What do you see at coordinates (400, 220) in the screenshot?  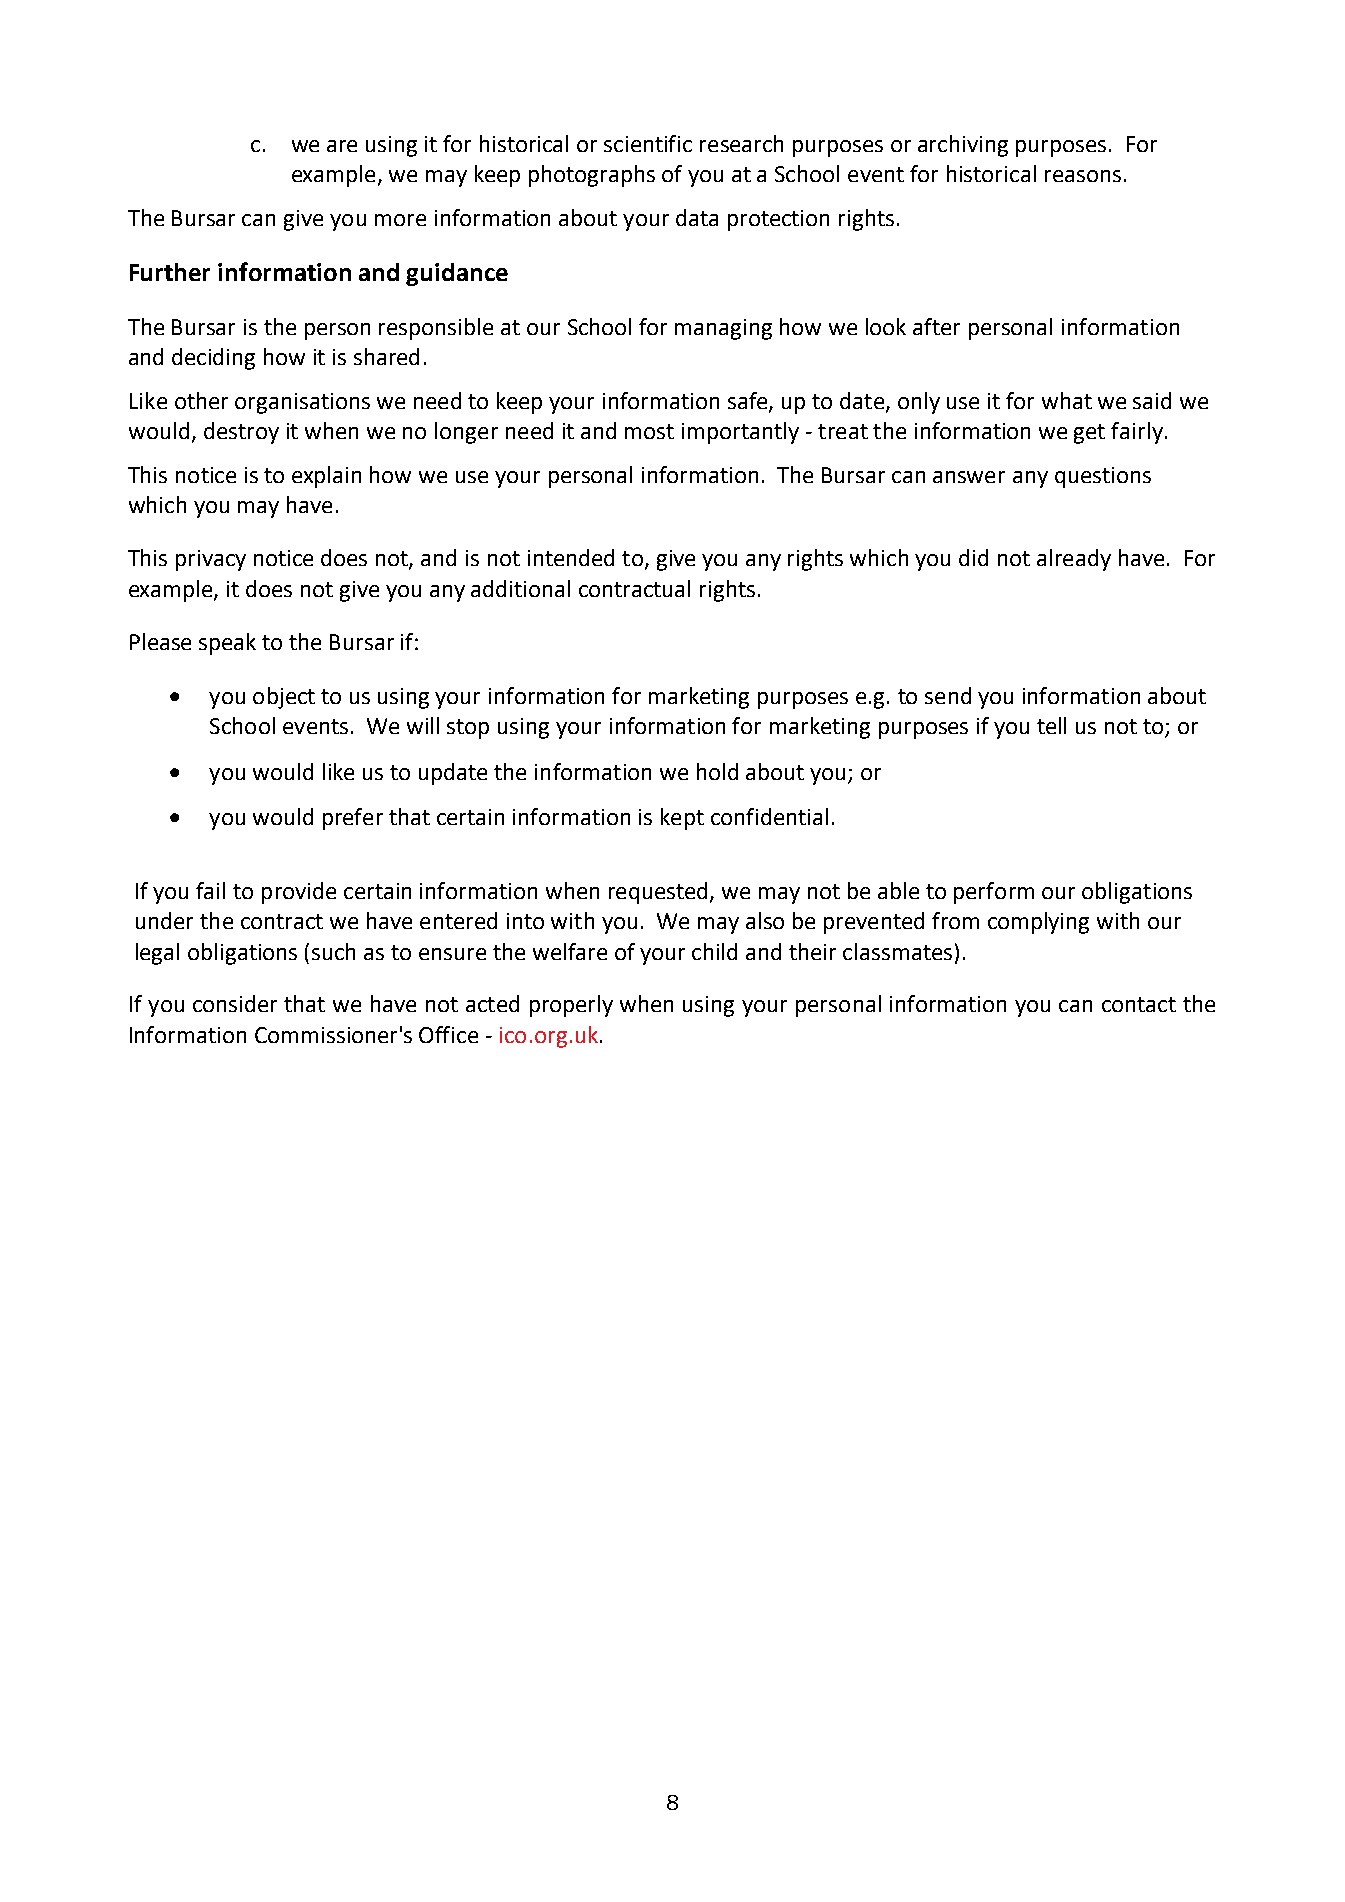 I see `more` at bounding box center [400, 220].
